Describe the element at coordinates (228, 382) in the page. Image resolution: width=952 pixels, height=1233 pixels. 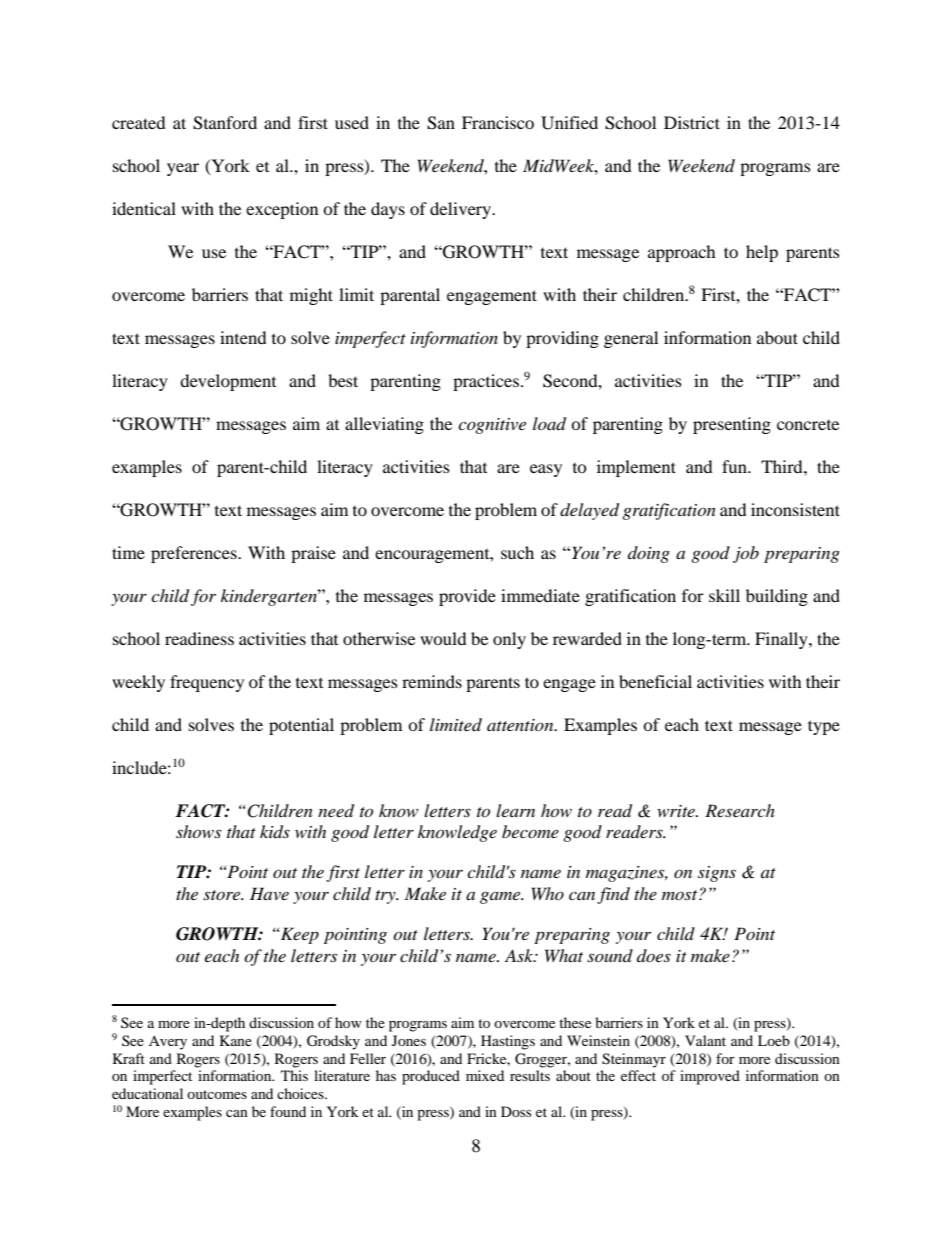
I see `development` at that location.
